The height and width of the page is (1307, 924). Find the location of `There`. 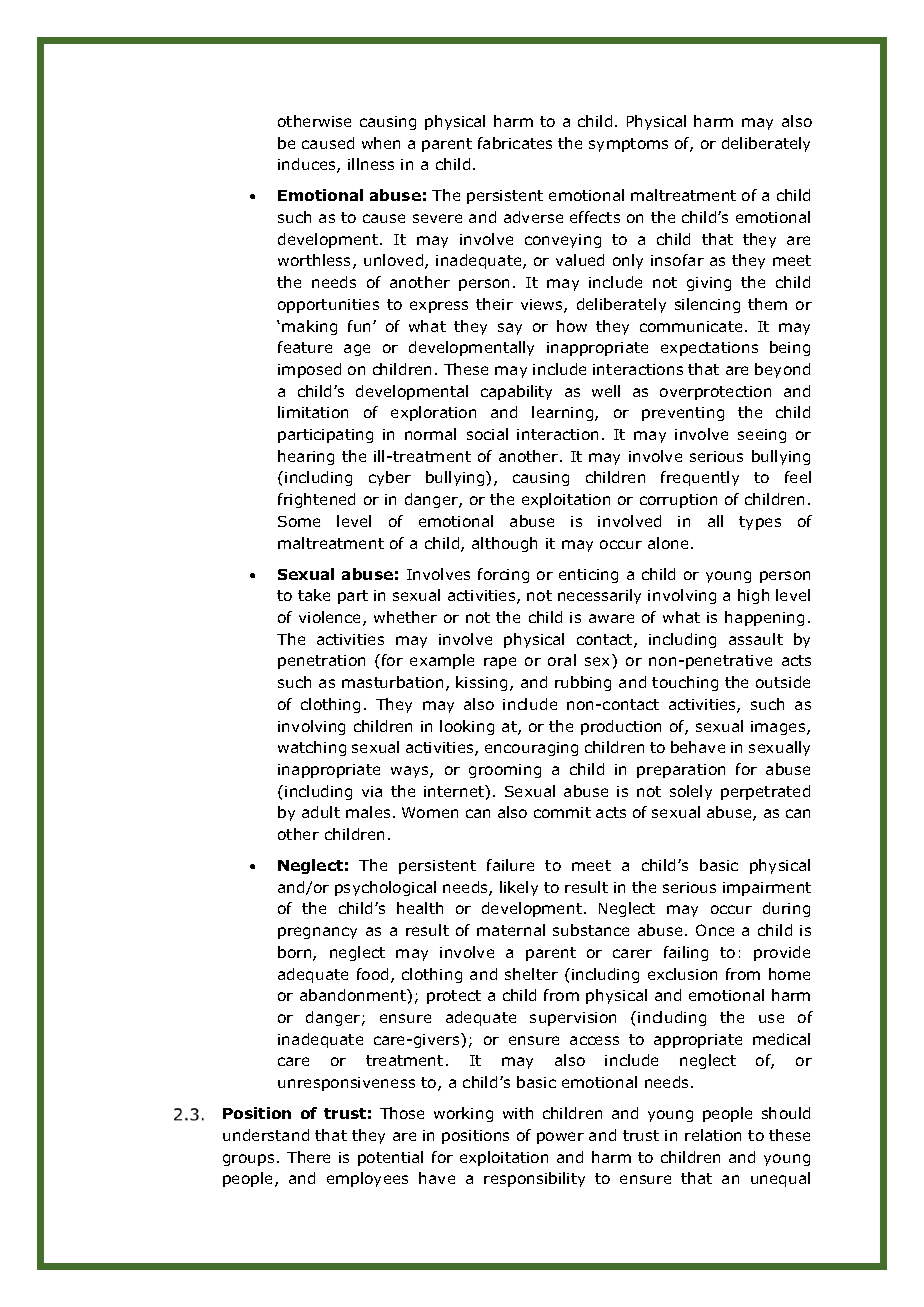

There is located at coordinates (308, 1157).
